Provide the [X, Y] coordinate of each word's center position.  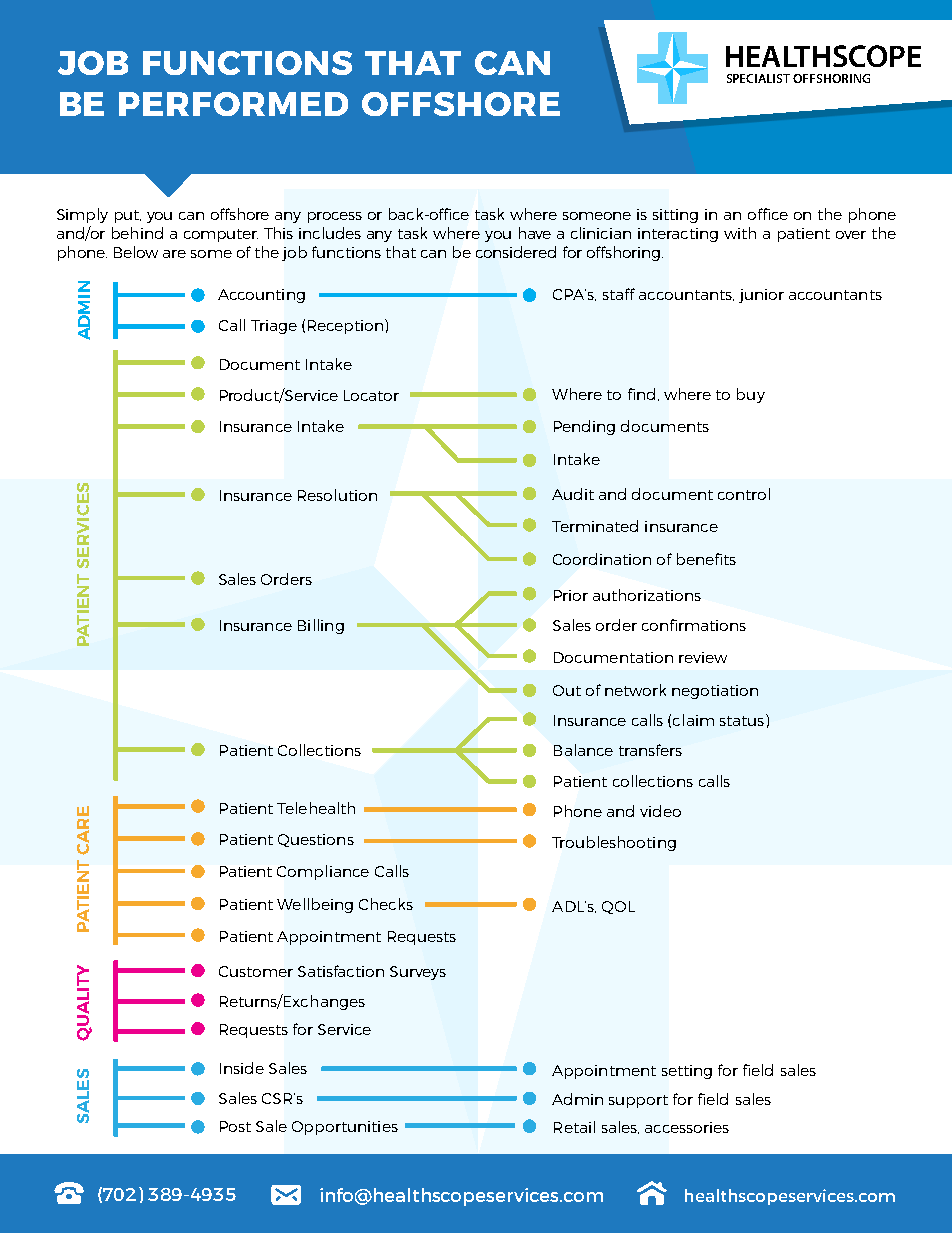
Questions [316, 840]
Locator [371, 395]
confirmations [694, 625]
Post [235, 1126]
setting [687, 1072]
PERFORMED [233, 104]
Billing [321, 626]
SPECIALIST [758, 78]
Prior [571, 595]
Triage [274, 327]
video [660, 811]
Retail [574, 1127]
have [535, 233]
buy [751, 395]
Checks [386, 904]
